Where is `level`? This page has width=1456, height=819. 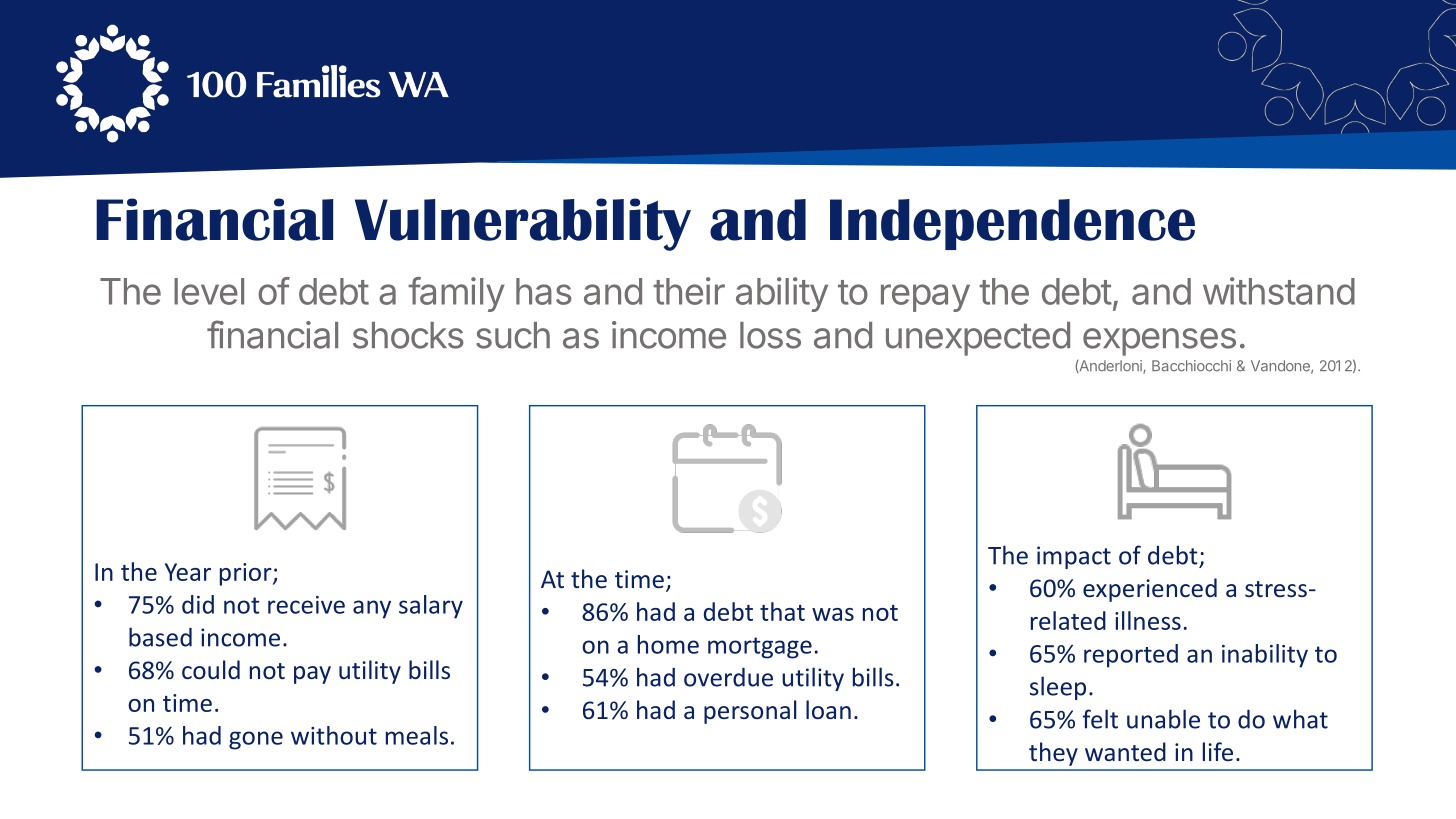 level is located at coordinates (209, 291).
